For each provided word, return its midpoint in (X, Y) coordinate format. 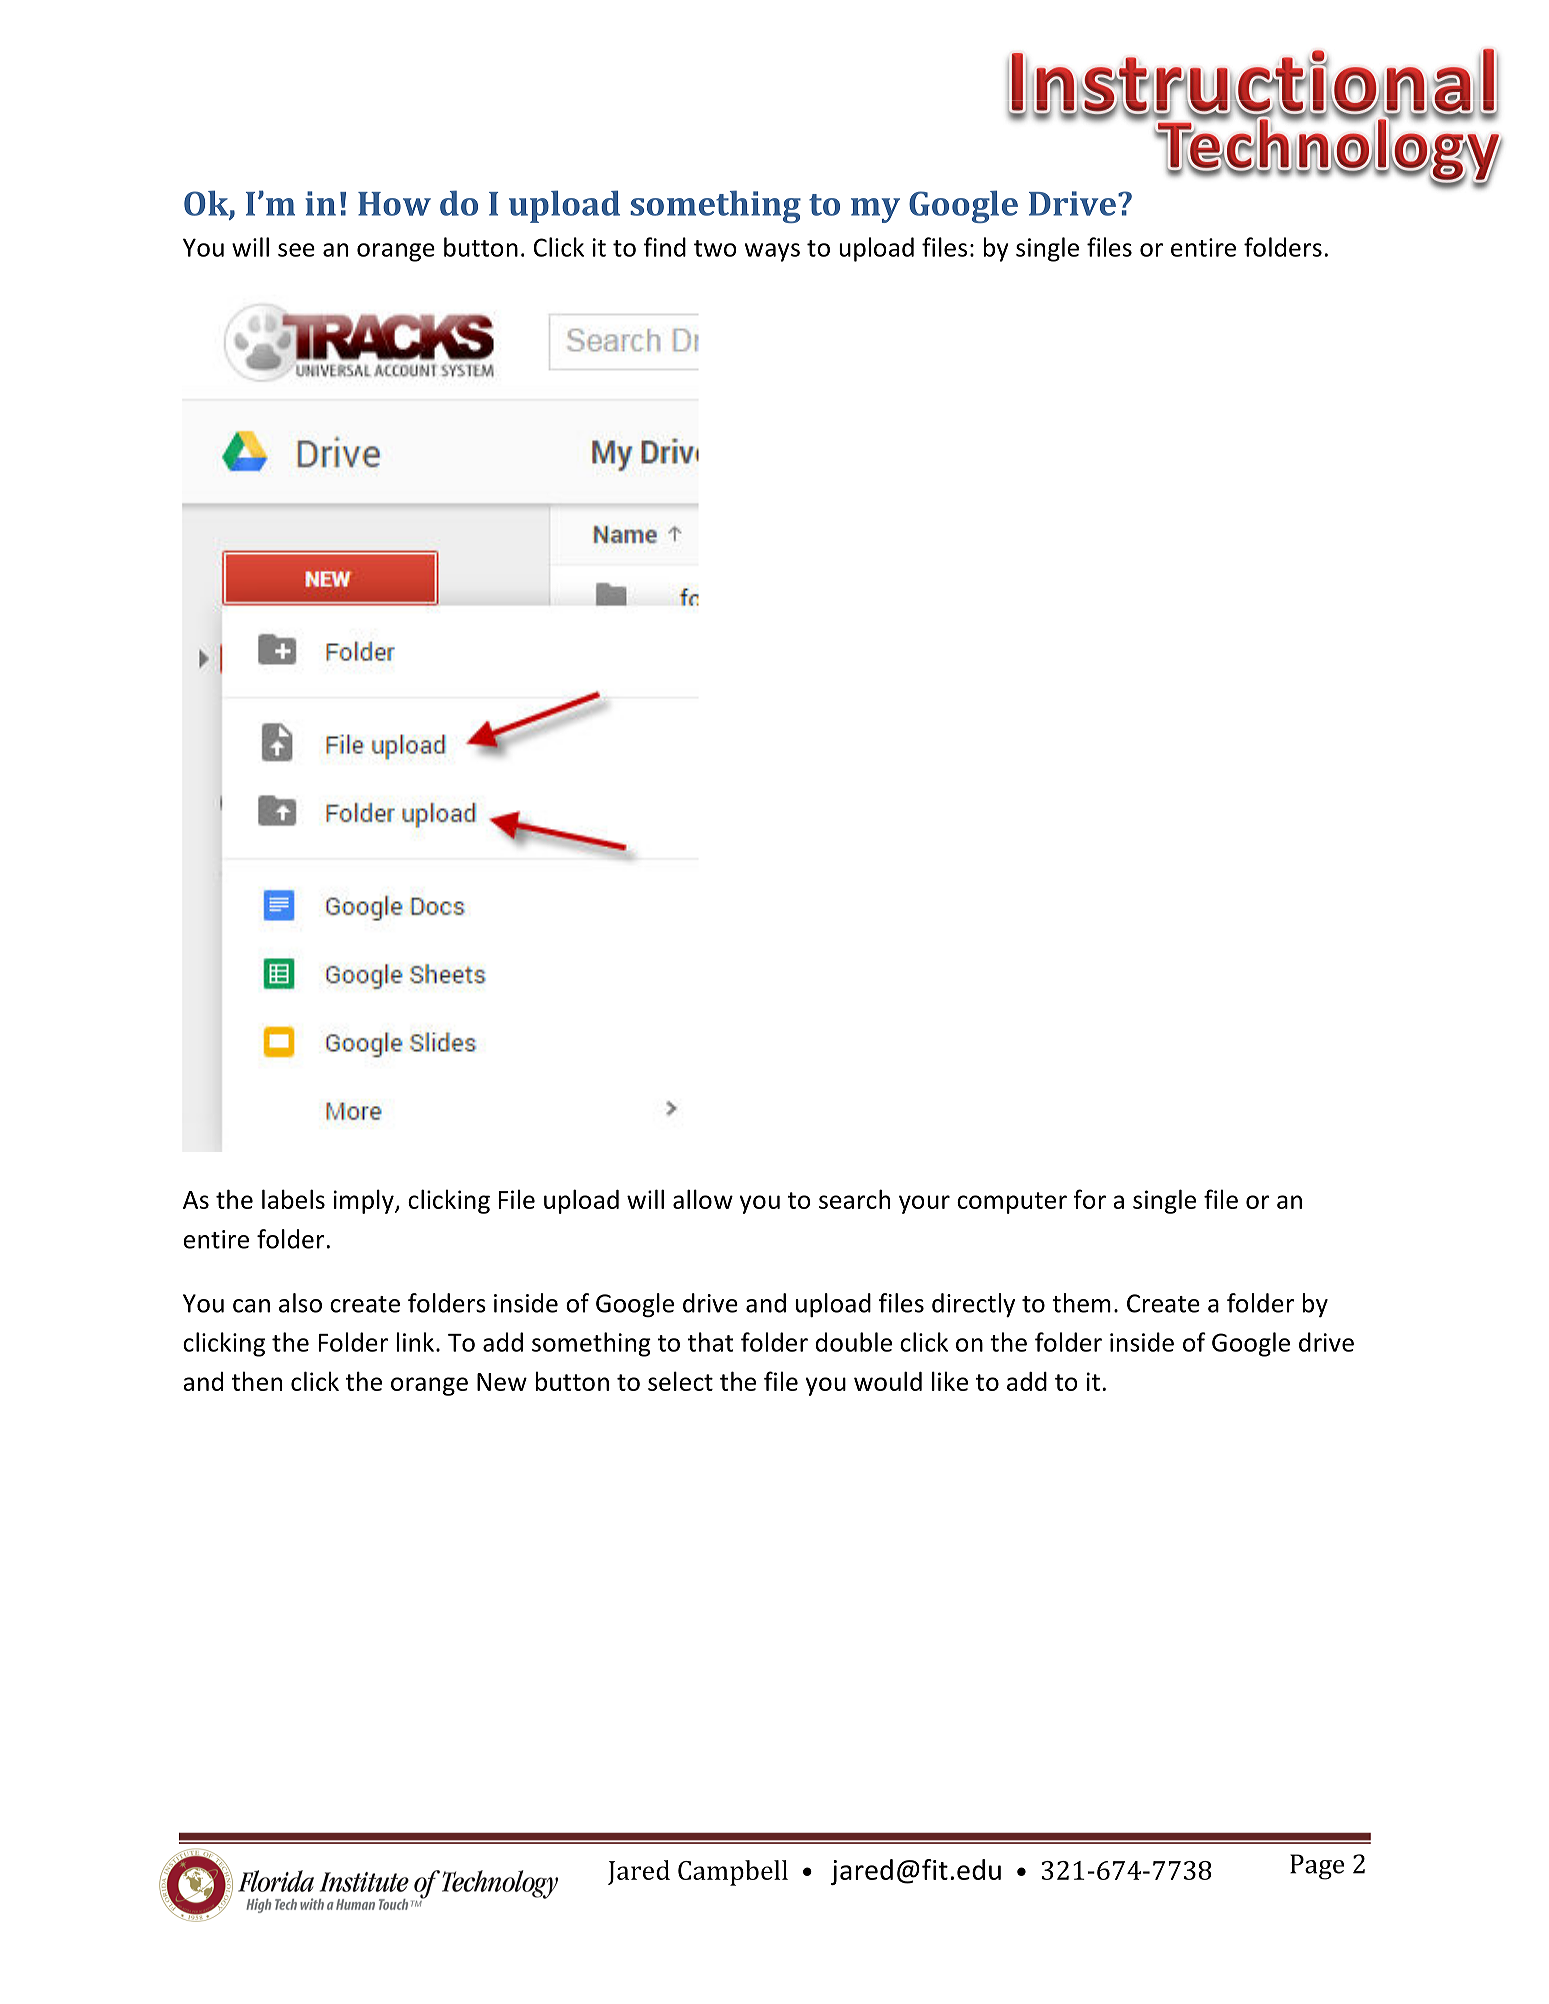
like (950, 1381)
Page (1317, 1867)
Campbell (733, 1873)
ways (772, 252)
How (394, 204)
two (715, 248)
